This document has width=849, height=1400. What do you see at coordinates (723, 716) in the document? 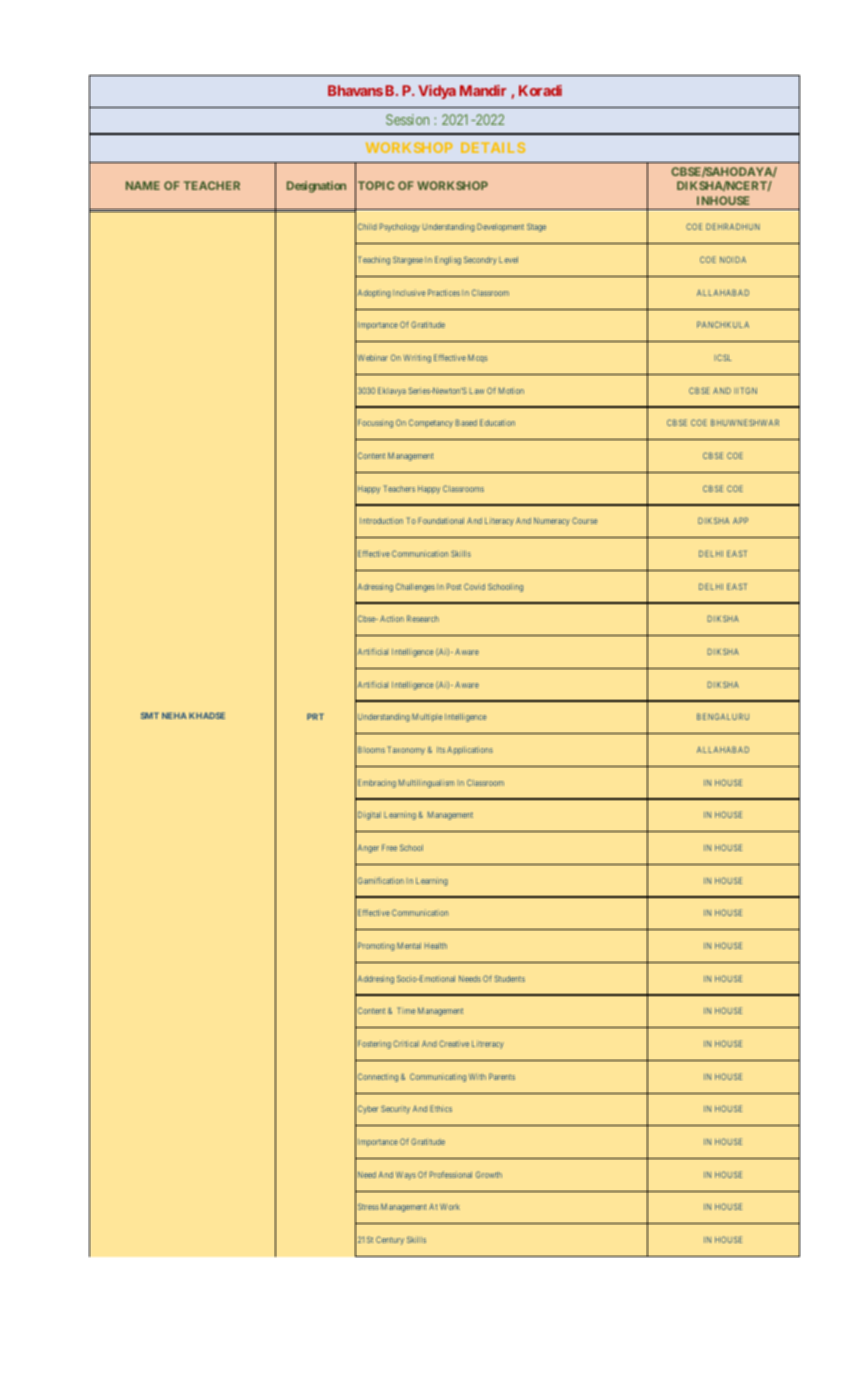
I see `BENGALURU` at bounding box center [723, 716].
